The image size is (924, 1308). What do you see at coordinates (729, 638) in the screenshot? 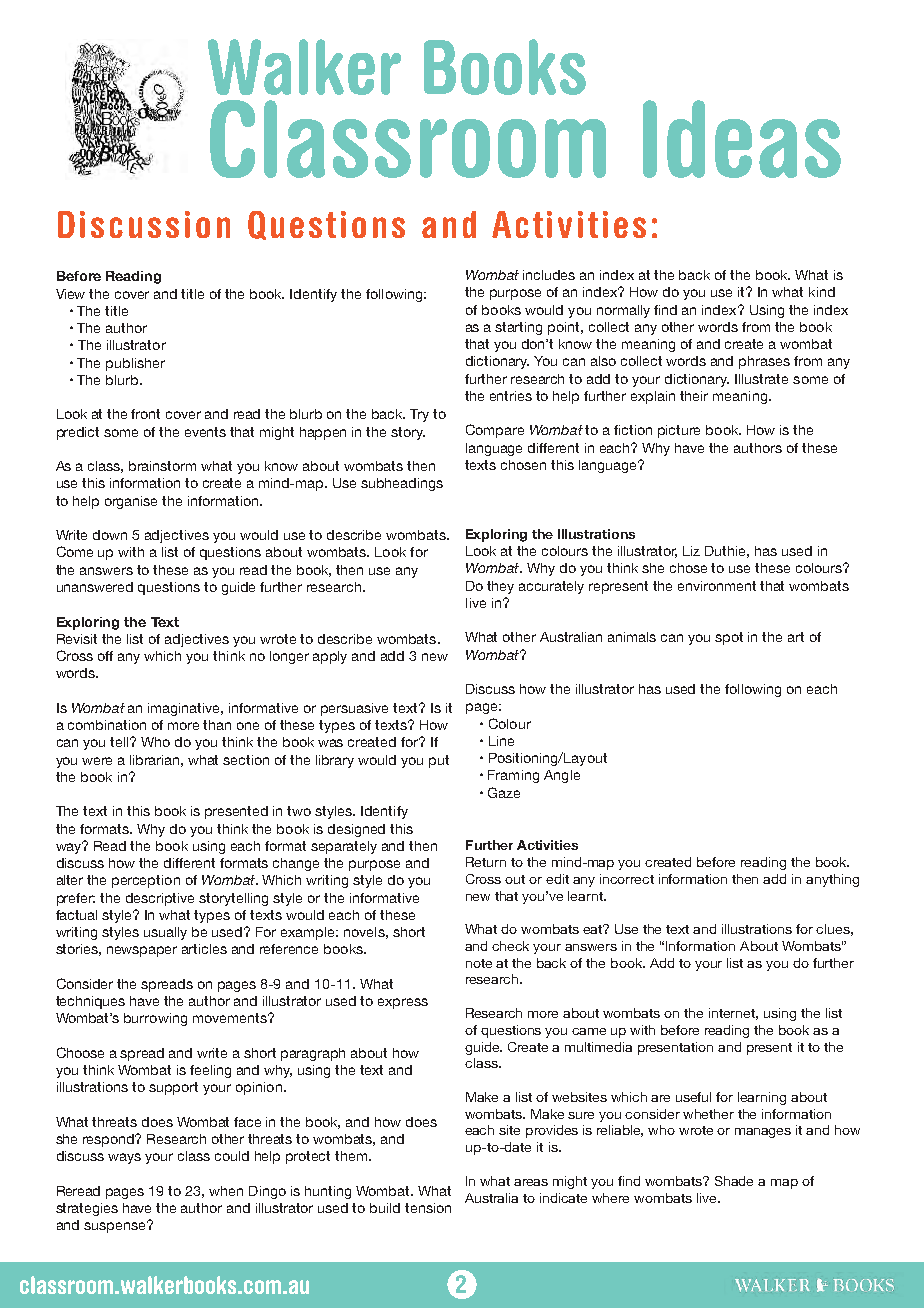
I see `spot` at bounding box center [729, 638].
